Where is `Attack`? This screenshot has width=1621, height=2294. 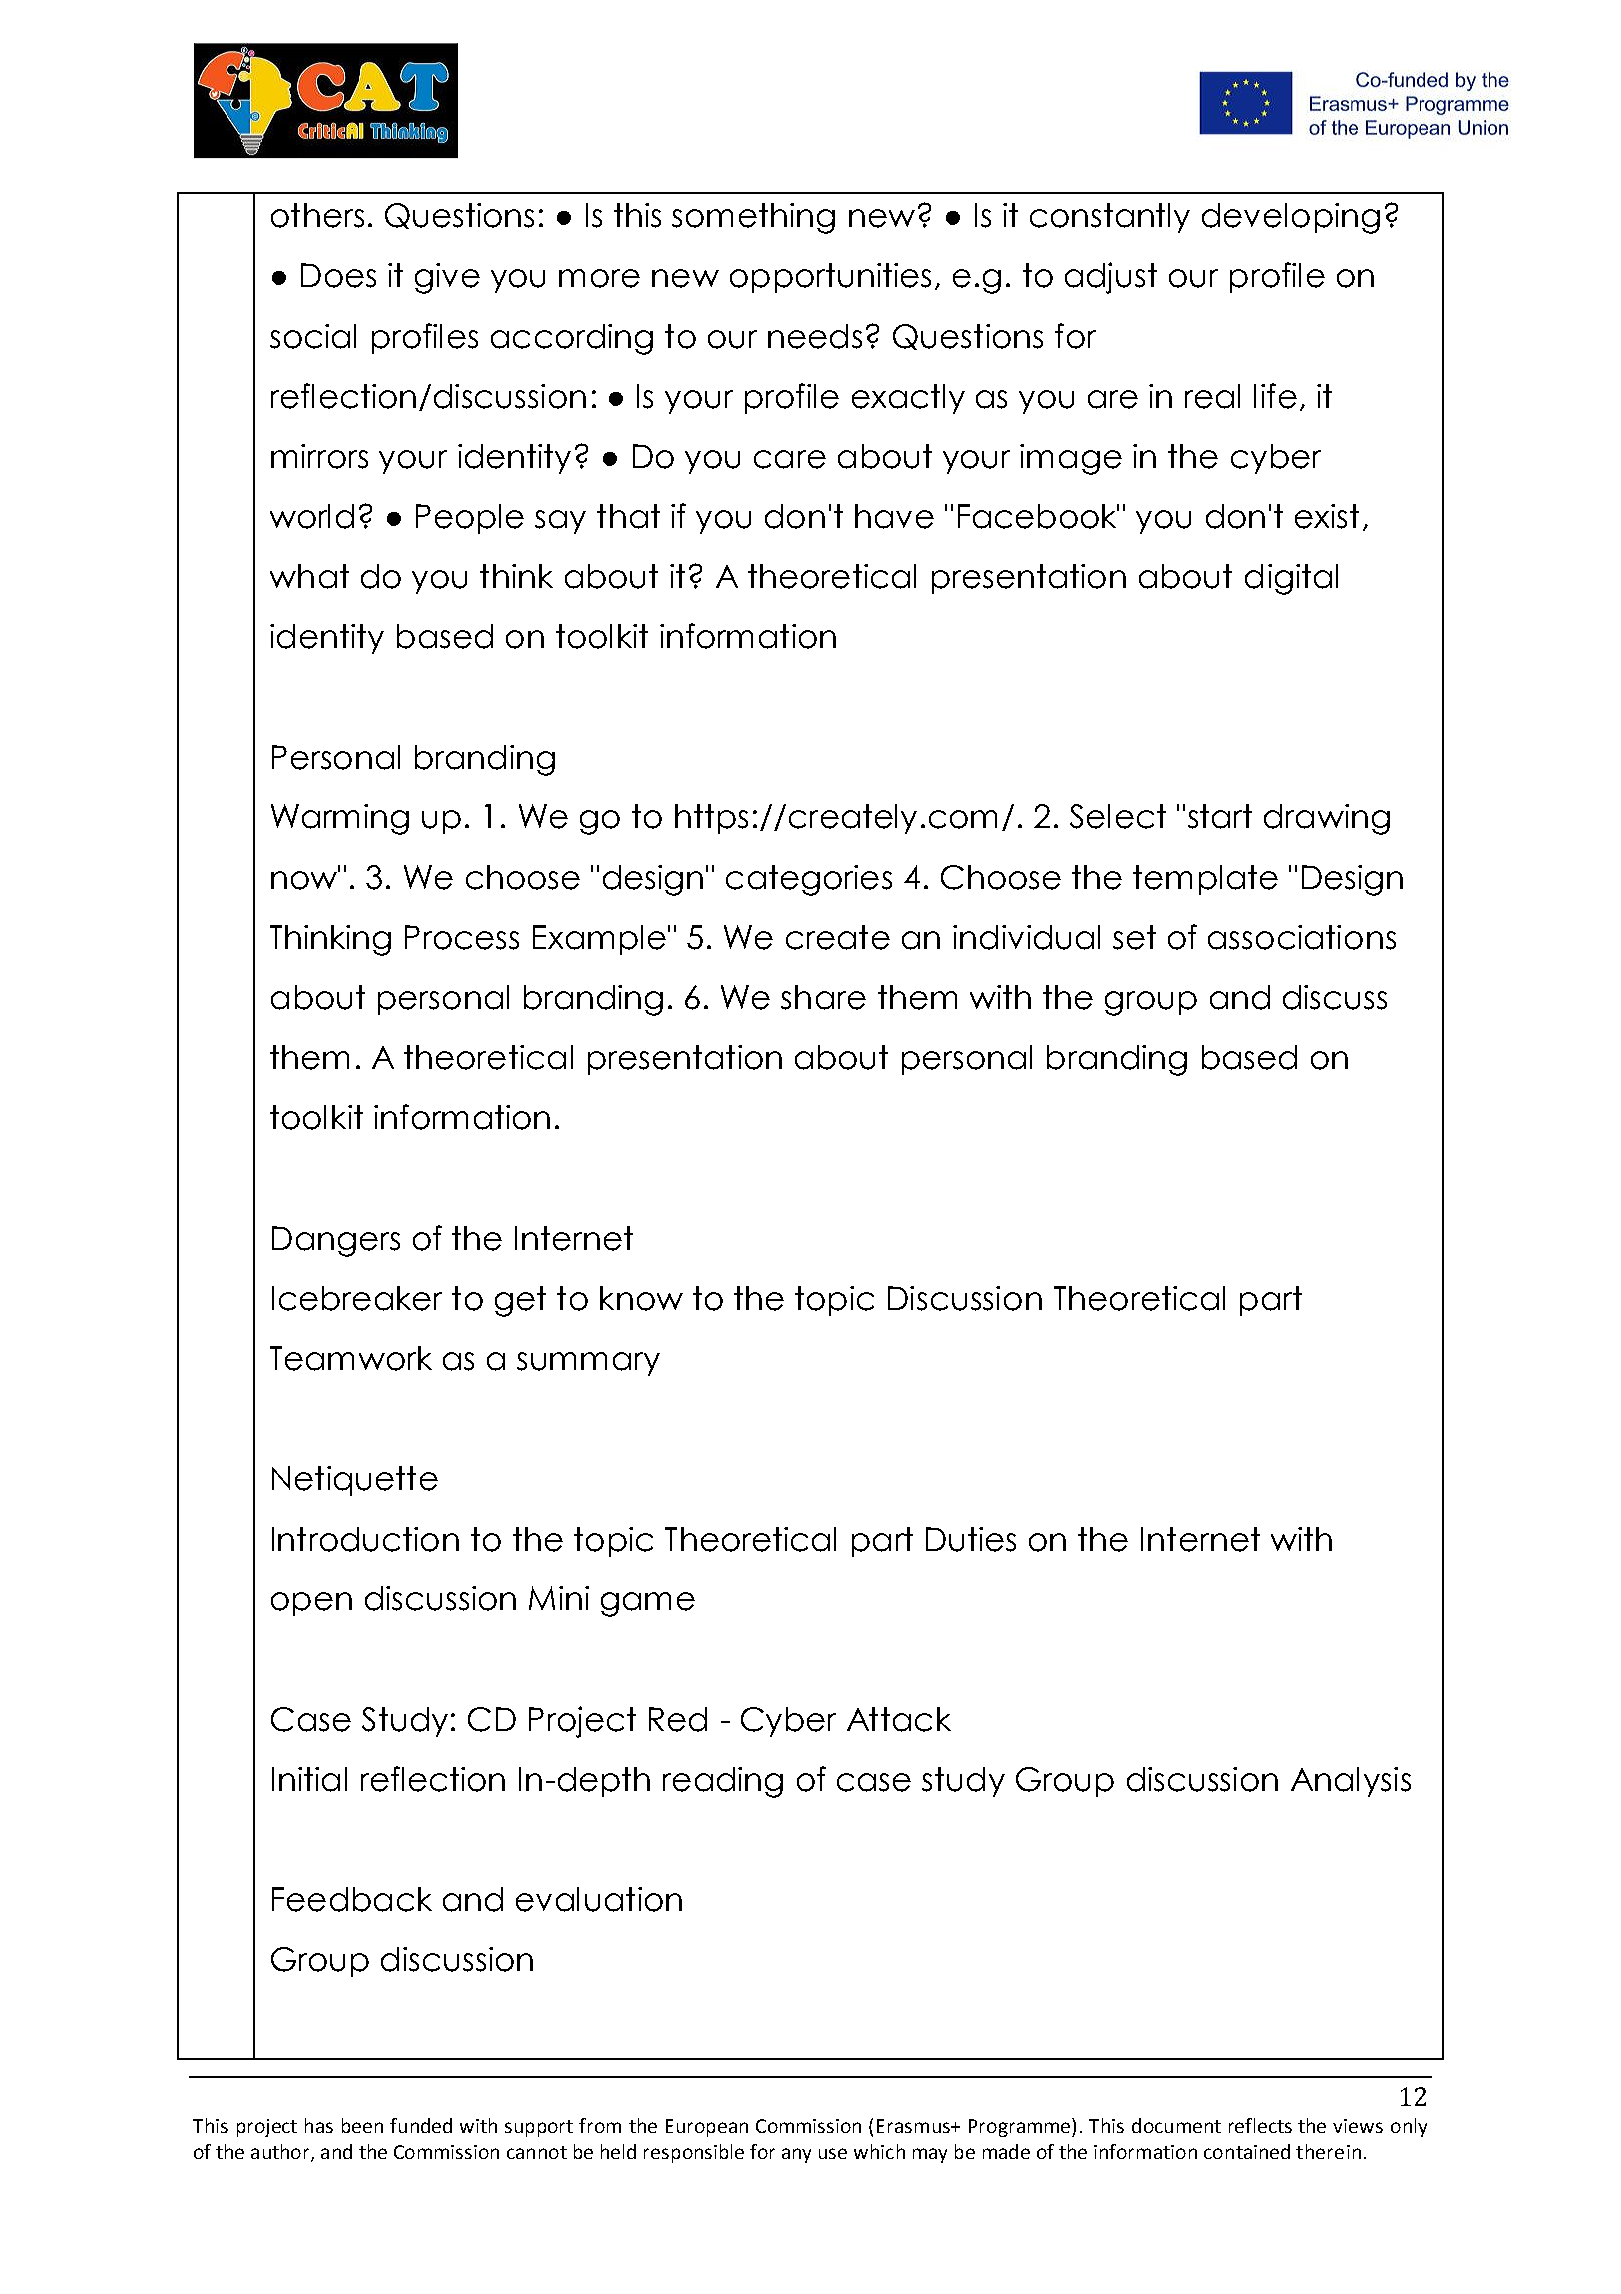 Attack is located at coordinates (899, 1719).
